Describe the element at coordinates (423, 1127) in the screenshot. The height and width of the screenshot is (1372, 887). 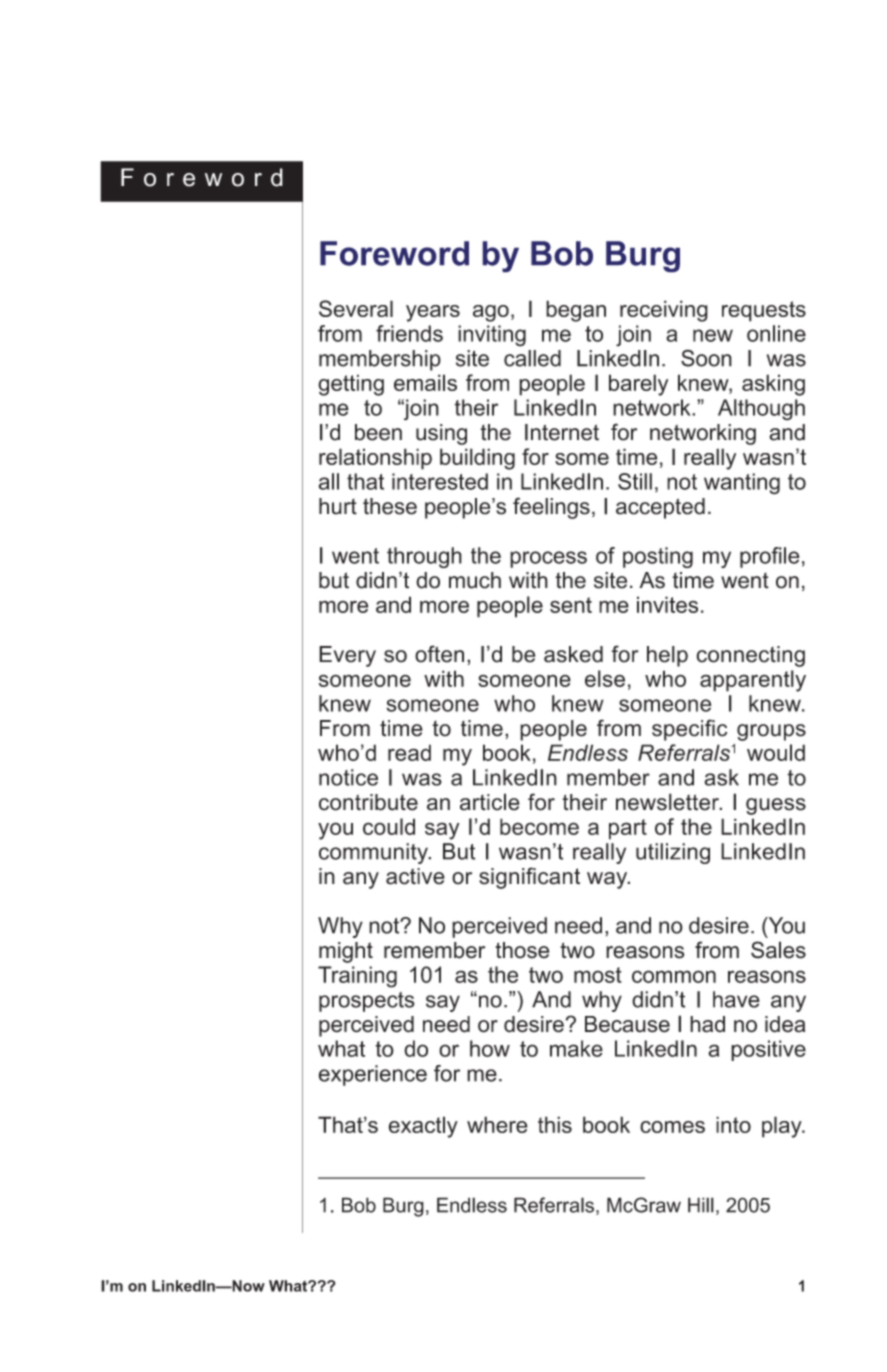
I see `exactly` at that location.
